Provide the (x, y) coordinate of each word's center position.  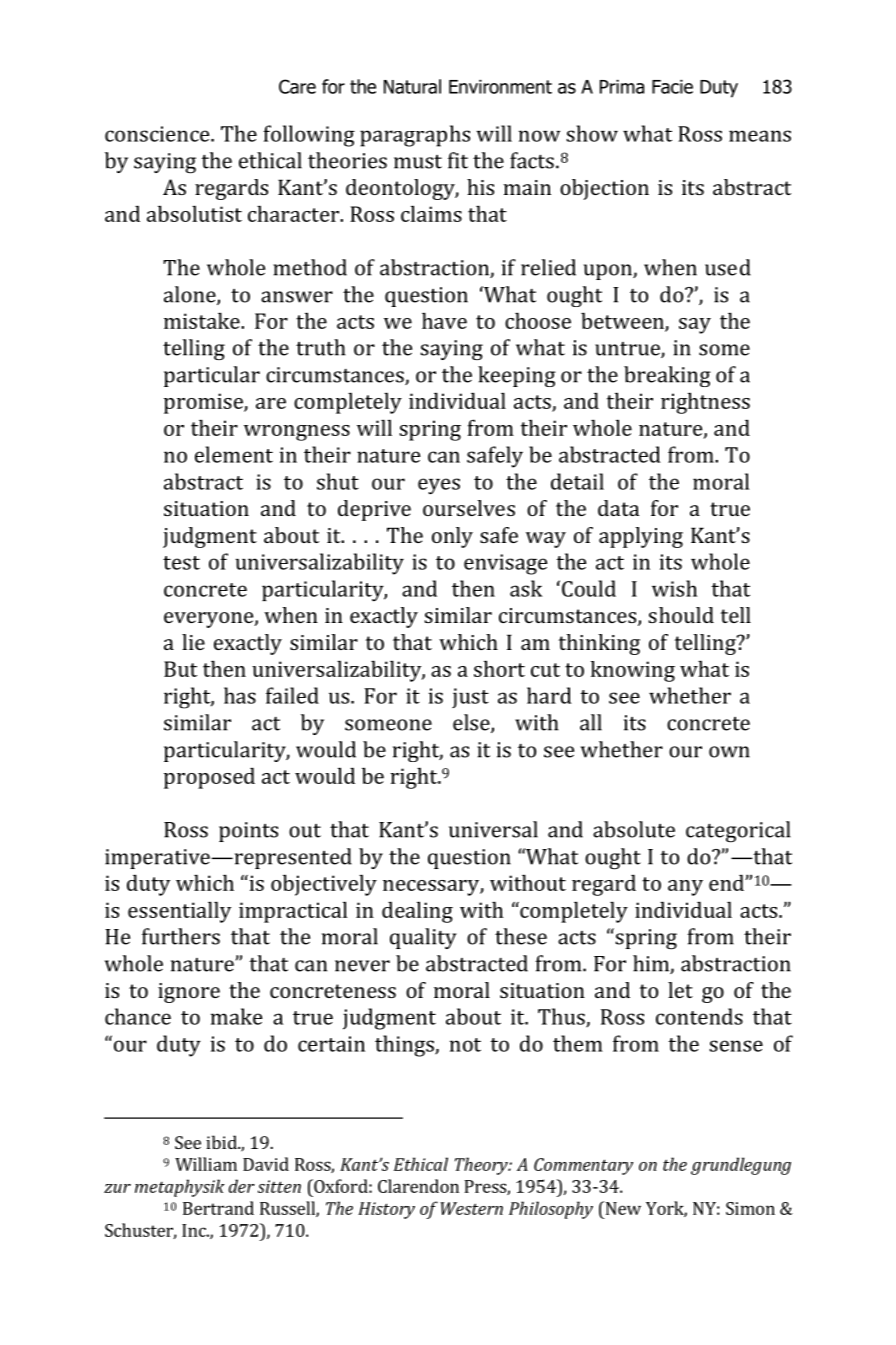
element (234, 454)
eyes (439, 486)
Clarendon (418, 1186)
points (248, 832)
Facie (672, 87)
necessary (432, 888)
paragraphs (415, 136)
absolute (634, 829)
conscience (158, 134)
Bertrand (218, 1208)
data (618, 508)
